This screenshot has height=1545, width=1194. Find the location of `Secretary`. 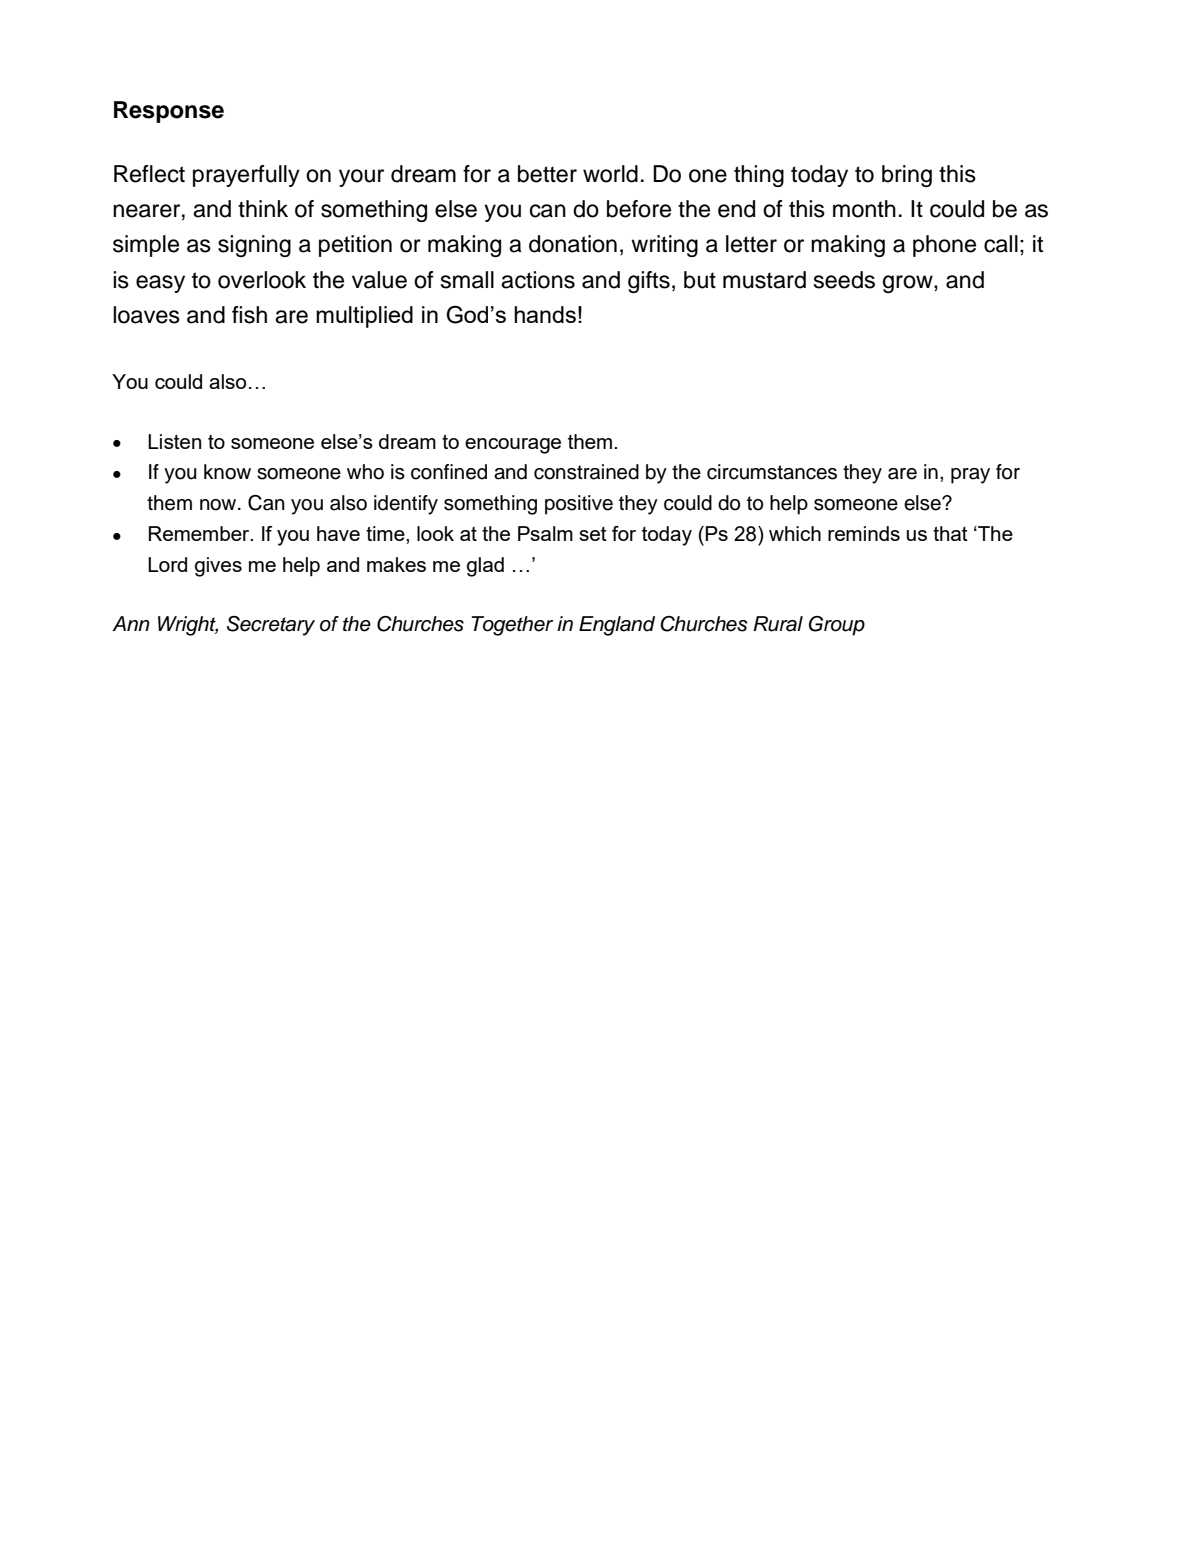

Secretary is located at coordinates (271, 626).
